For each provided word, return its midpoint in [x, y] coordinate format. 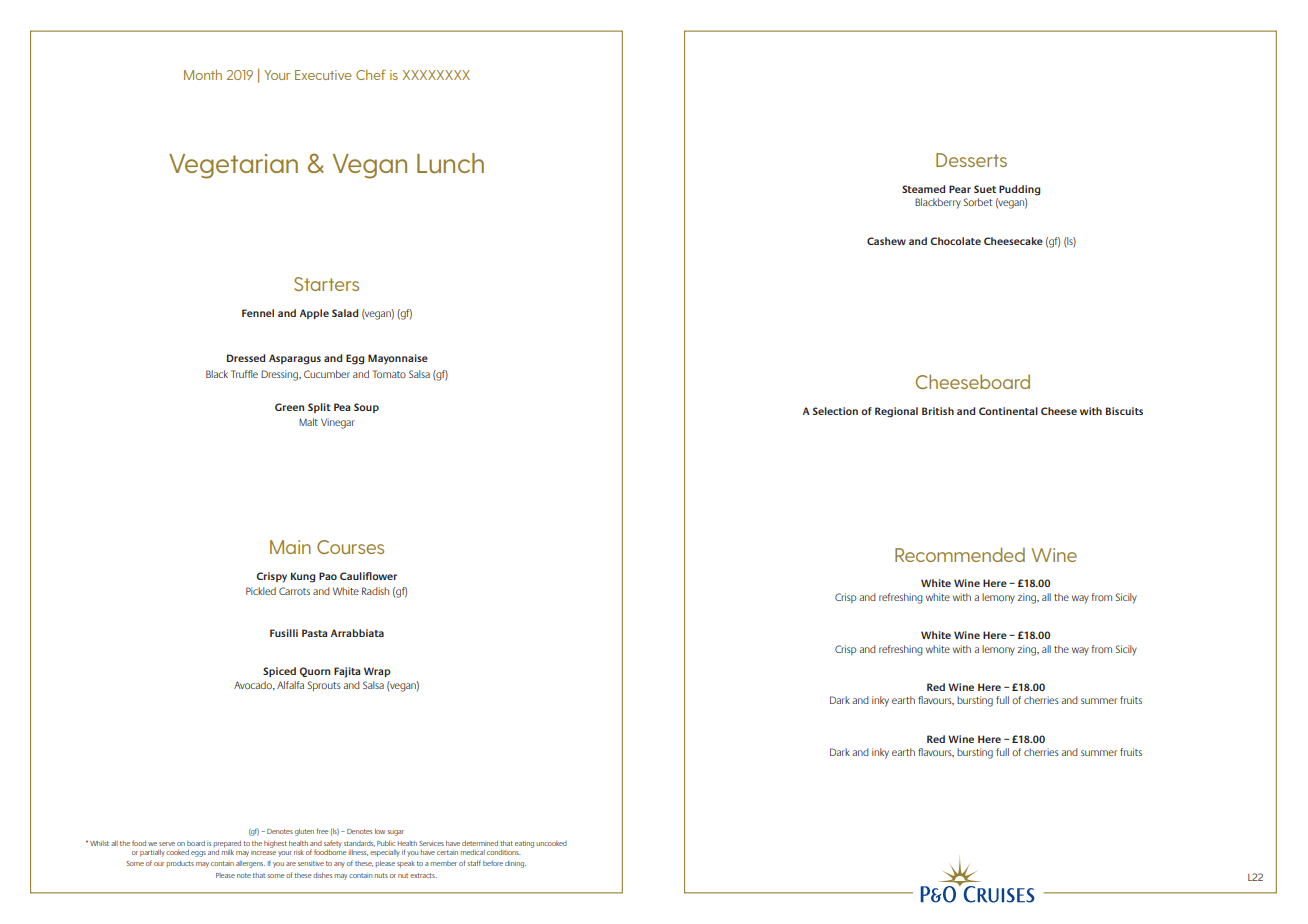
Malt [308, 422]
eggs [198, 854]
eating [524, 844]
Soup [366, 408]
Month [203, 74]
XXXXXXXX [436, 75]
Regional [896, 412]
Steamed [923, 189]
